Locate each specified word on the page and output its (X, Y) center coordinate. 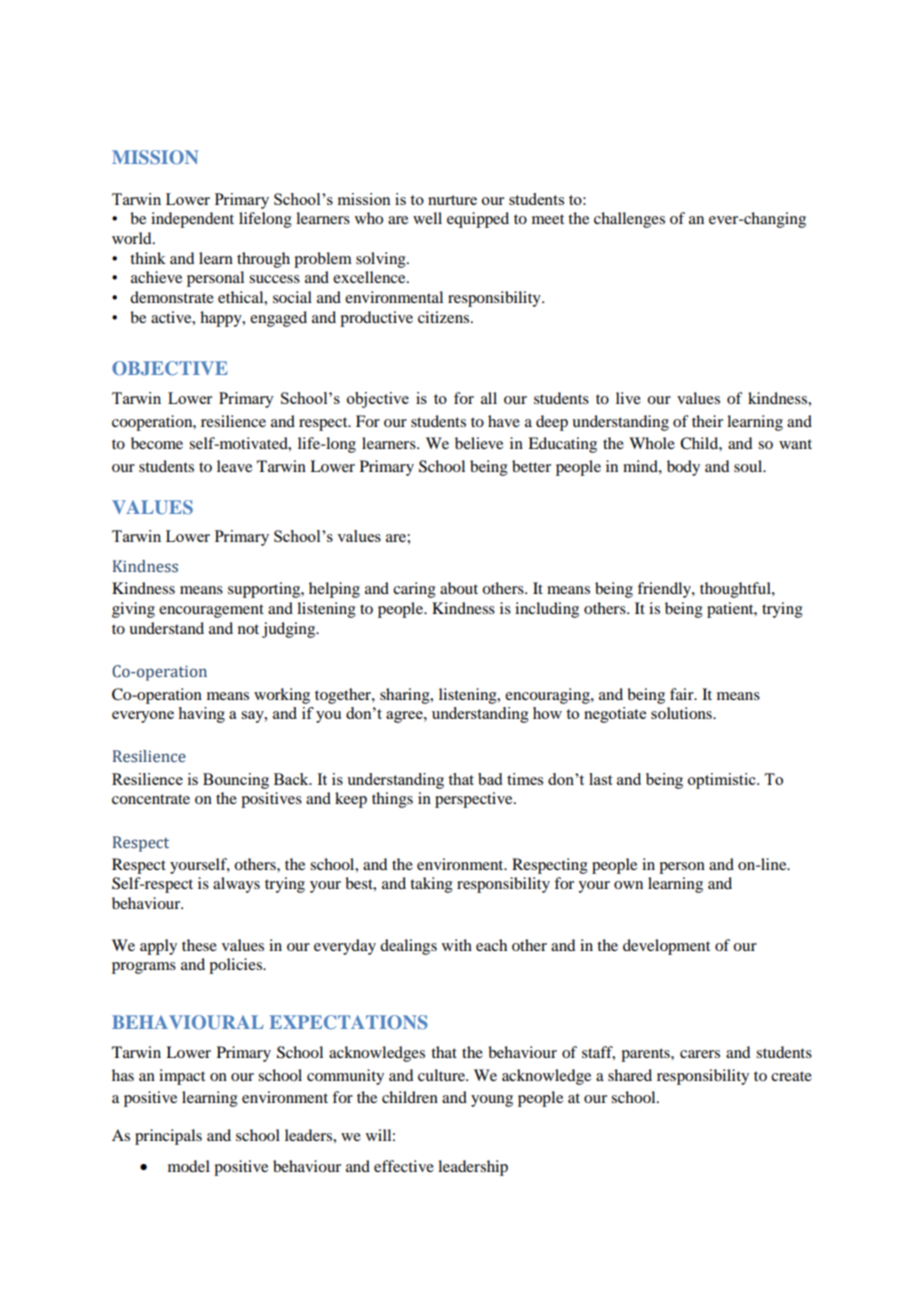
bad (490, 779)
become (157, 443)
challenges (629, 220)
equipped (478, 220)
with (457, 945)
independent (192, 220)
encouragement (211, 611)
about (459, 588)
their (707, 421)
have (504, 421)
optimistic (723, 781)
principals (168, 1137)
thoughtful (736, 590)
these (199, 945)
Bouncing (236, 781)
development (666, 947)
